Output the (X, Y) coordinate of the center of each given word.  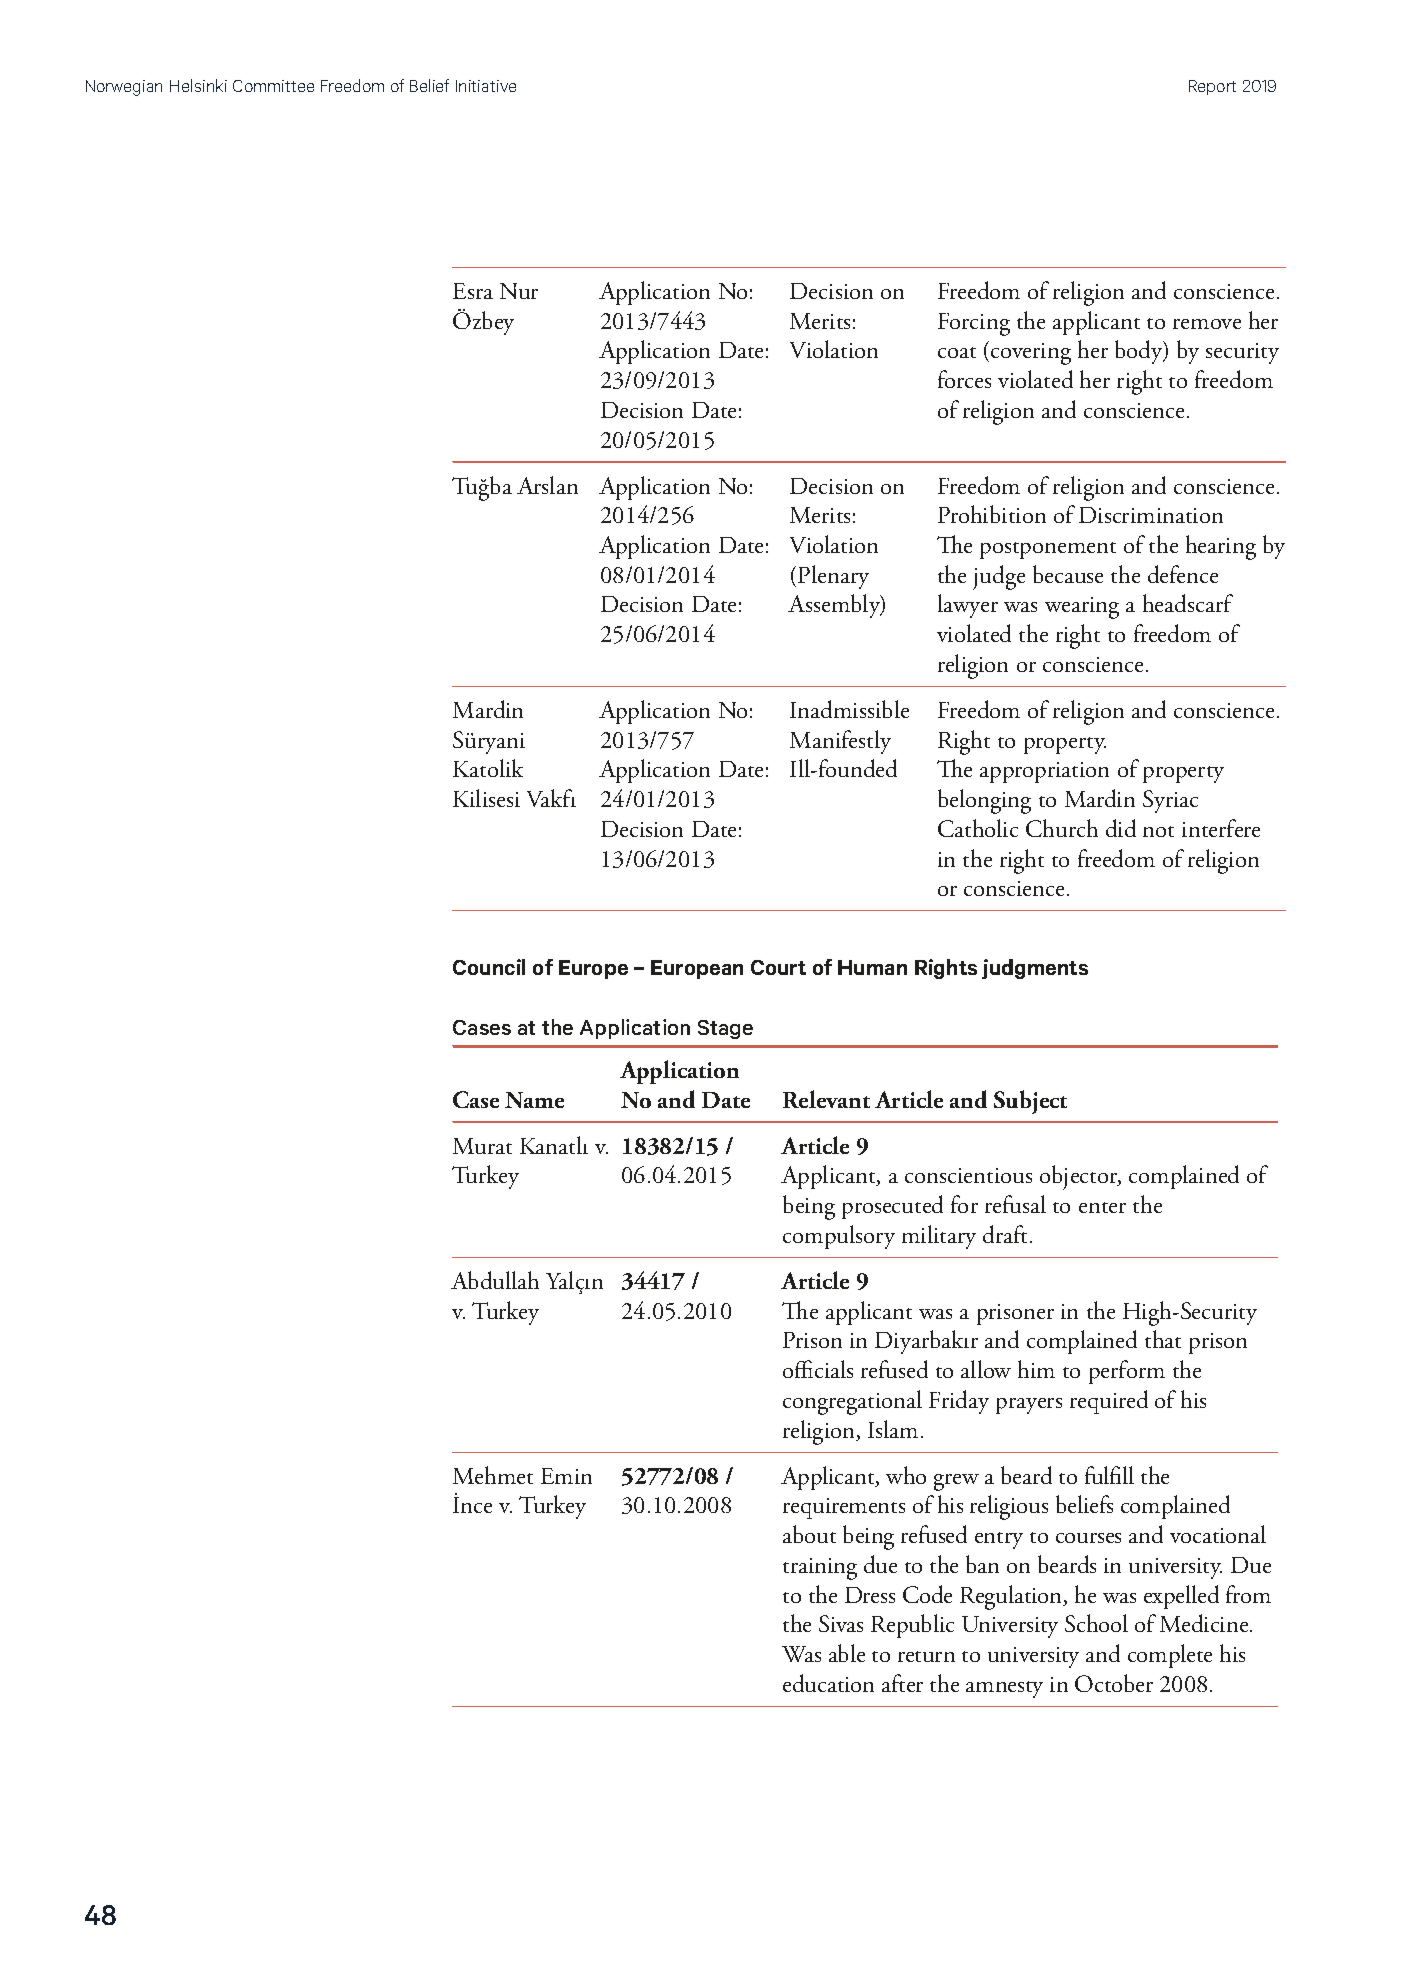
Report (1212, 87)
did (1121, 828)
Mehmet (493, 1475)
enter (1102, 1207)
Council (489, 967)
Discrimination (1151, 515)
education (828, 1683)
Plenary (833, 577)
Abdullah (495, 1280)
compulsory (839, 1237)
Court (778, 967)
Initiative (486, 86)
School (1096, 1623)
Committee (273, 86)
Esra (473, 291)
